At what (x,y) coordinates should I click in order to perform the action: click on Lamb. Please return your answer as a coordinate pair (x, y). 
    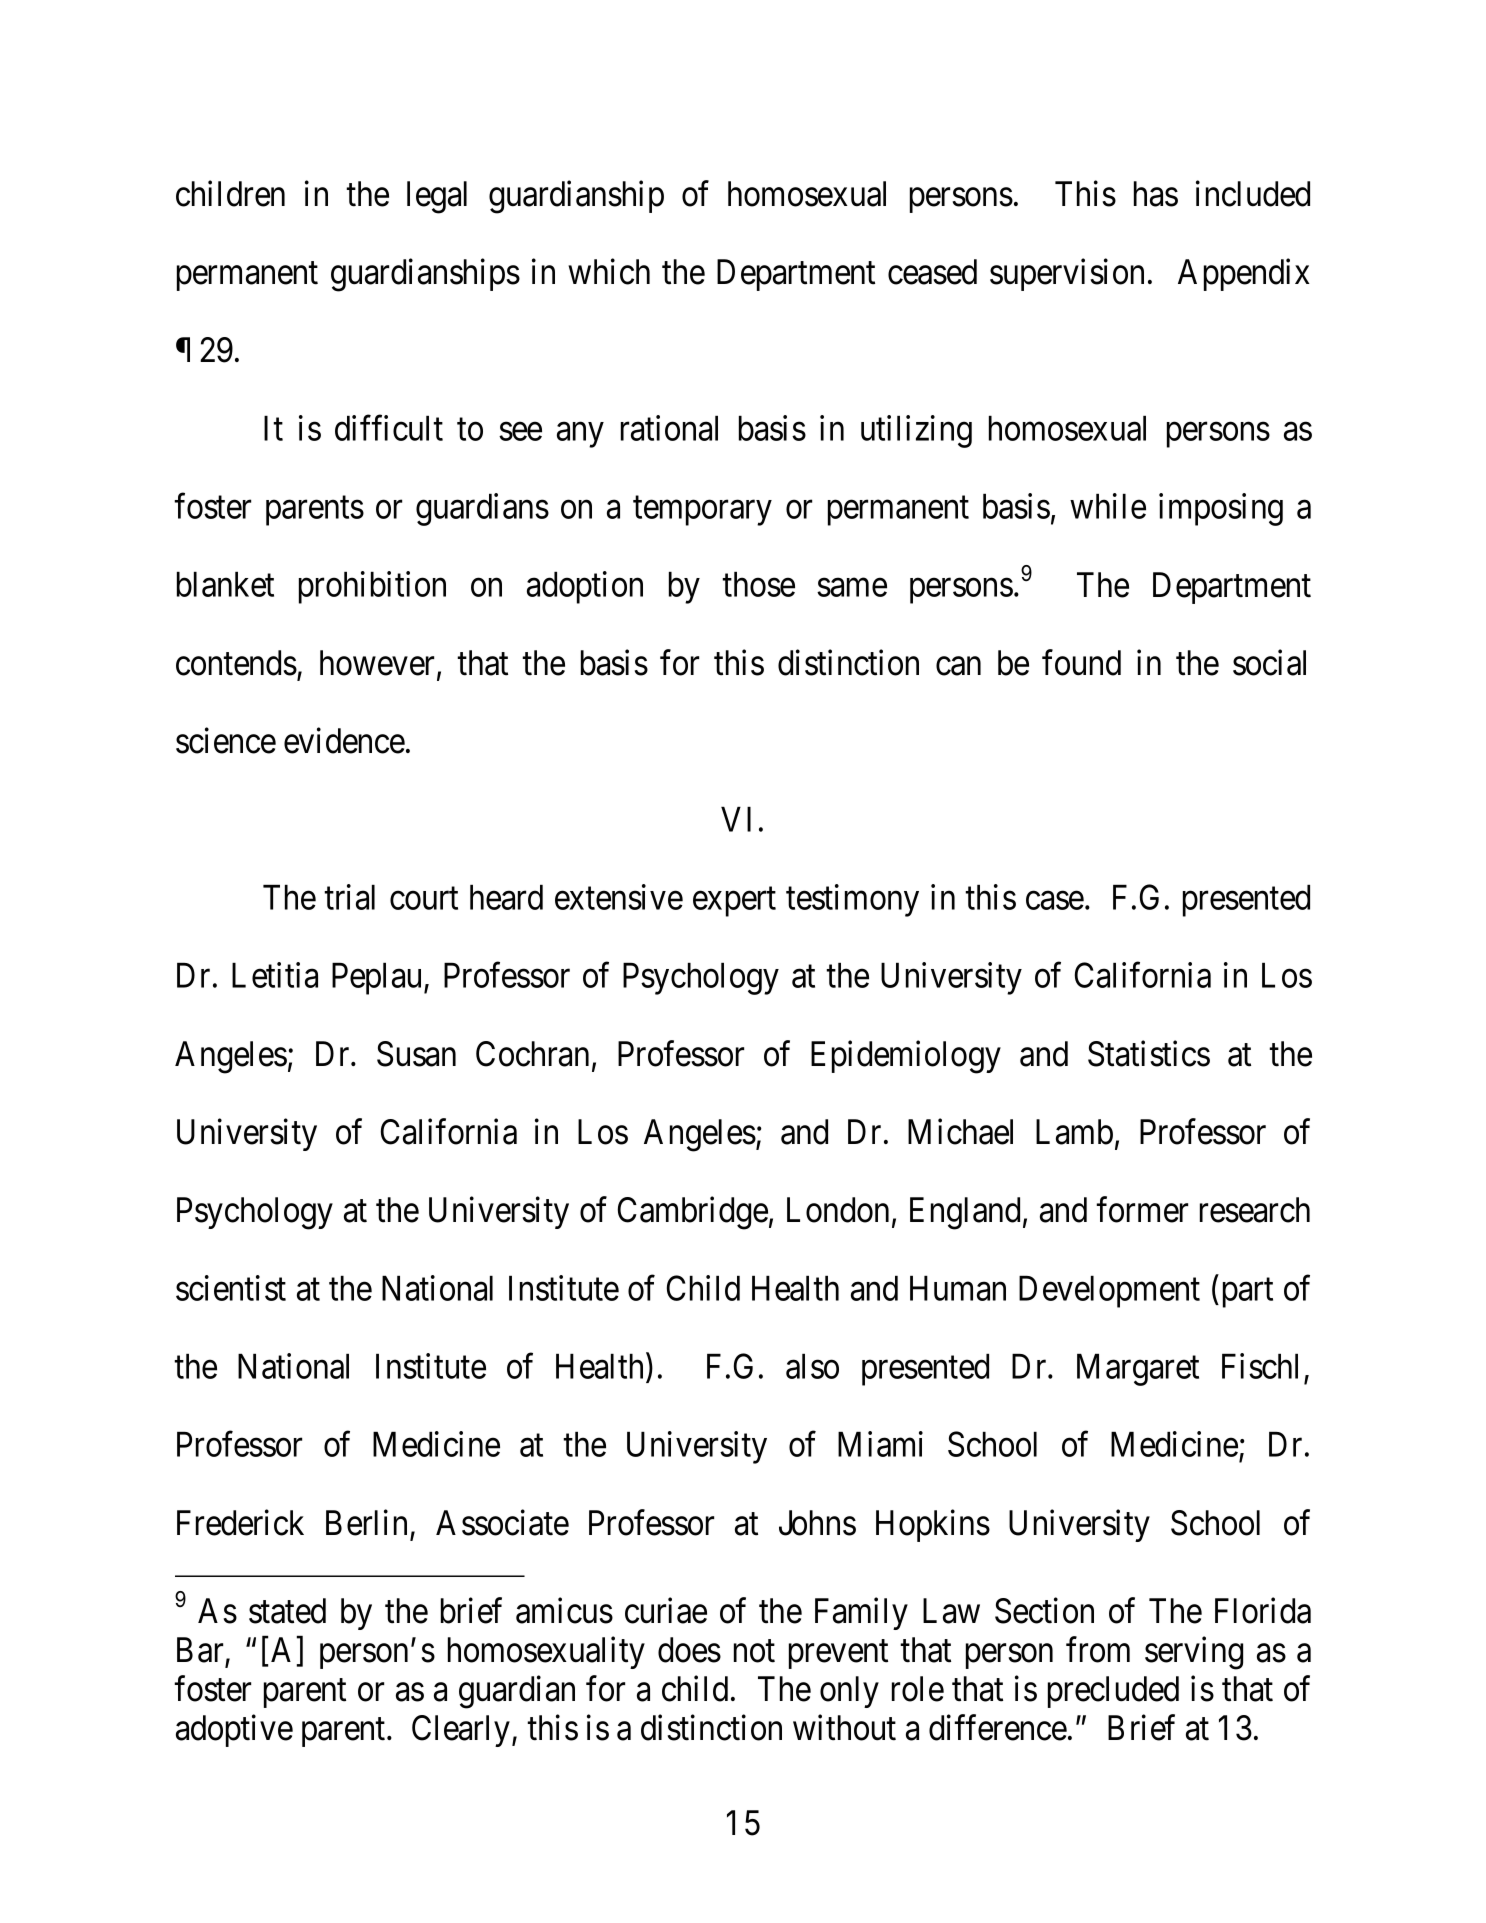
    Looking at the image, I should click on (1074, 1132).
